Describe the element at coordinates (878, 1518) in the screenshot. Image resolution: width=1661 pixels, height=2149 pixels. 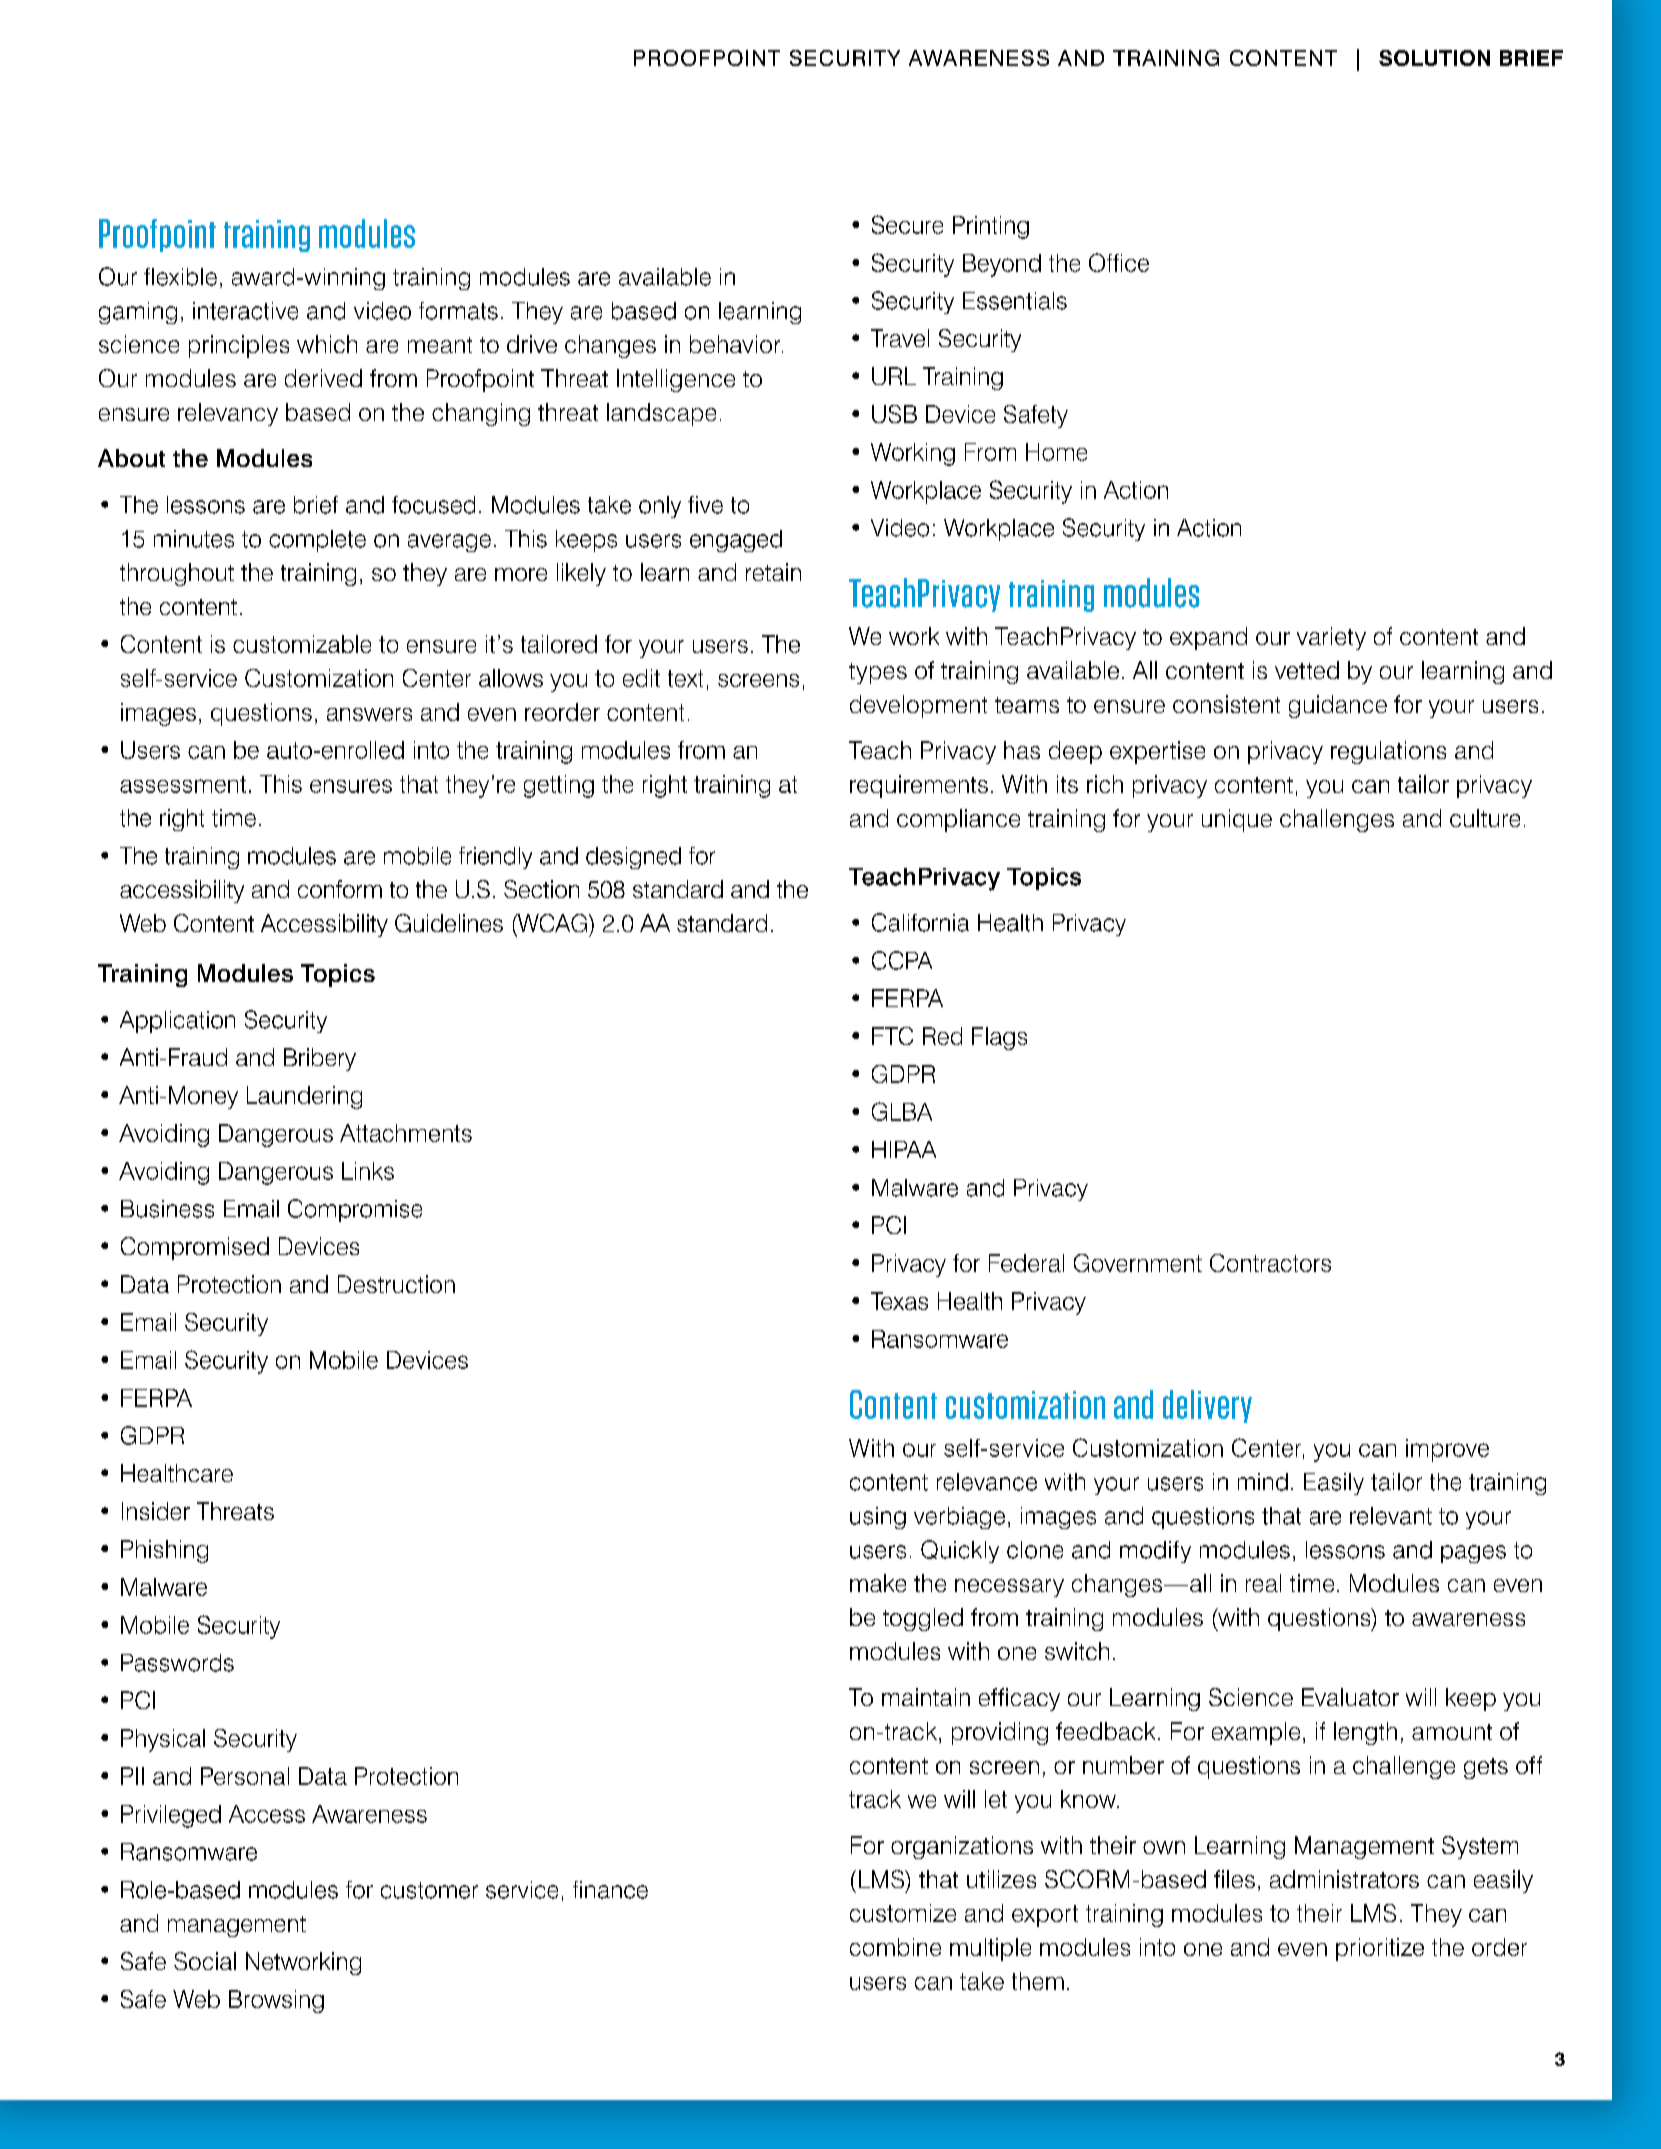
I see `using` at that location.
